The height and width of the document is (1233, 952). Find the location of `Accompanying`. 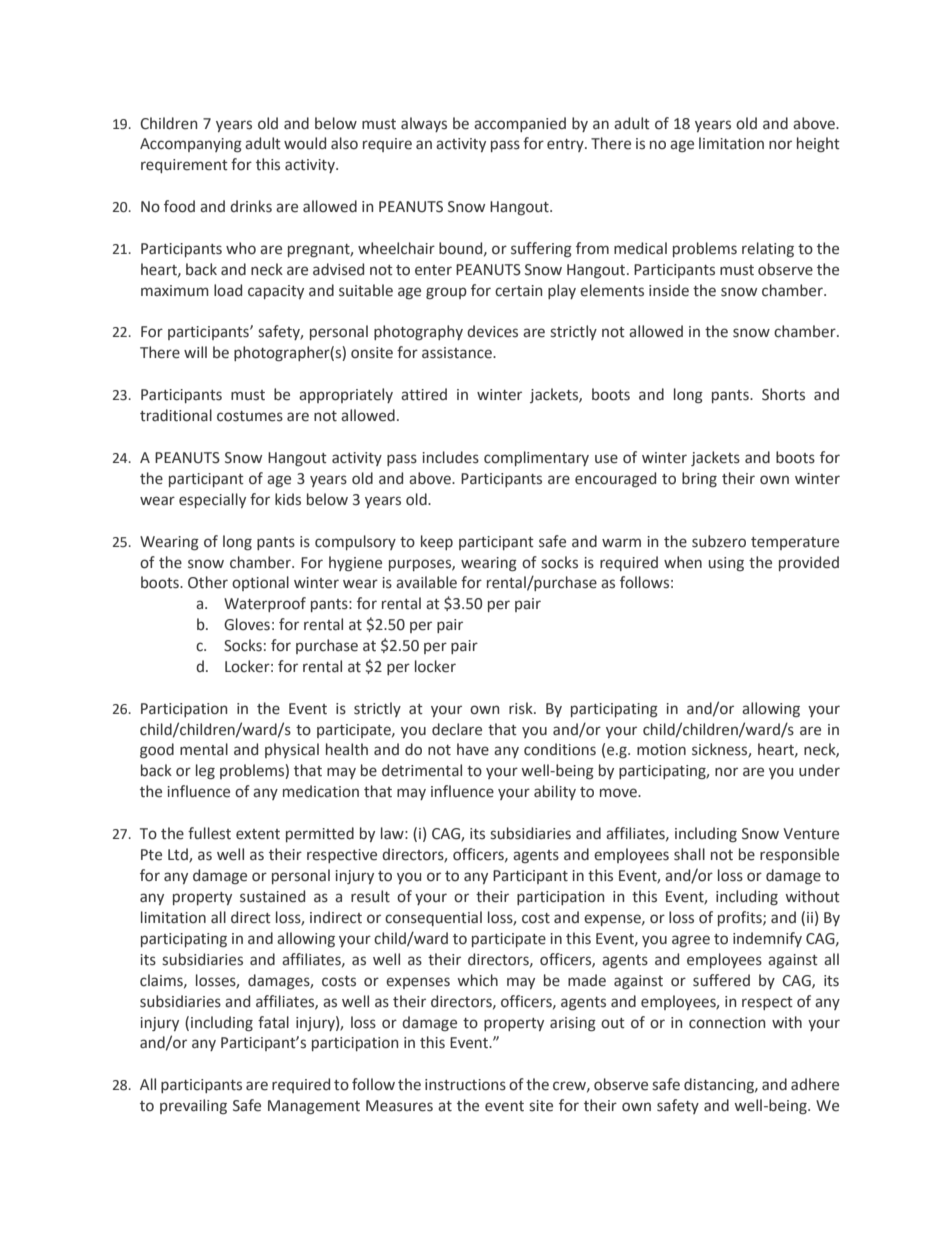

Accompanying is located at coordinates (191, 145).
